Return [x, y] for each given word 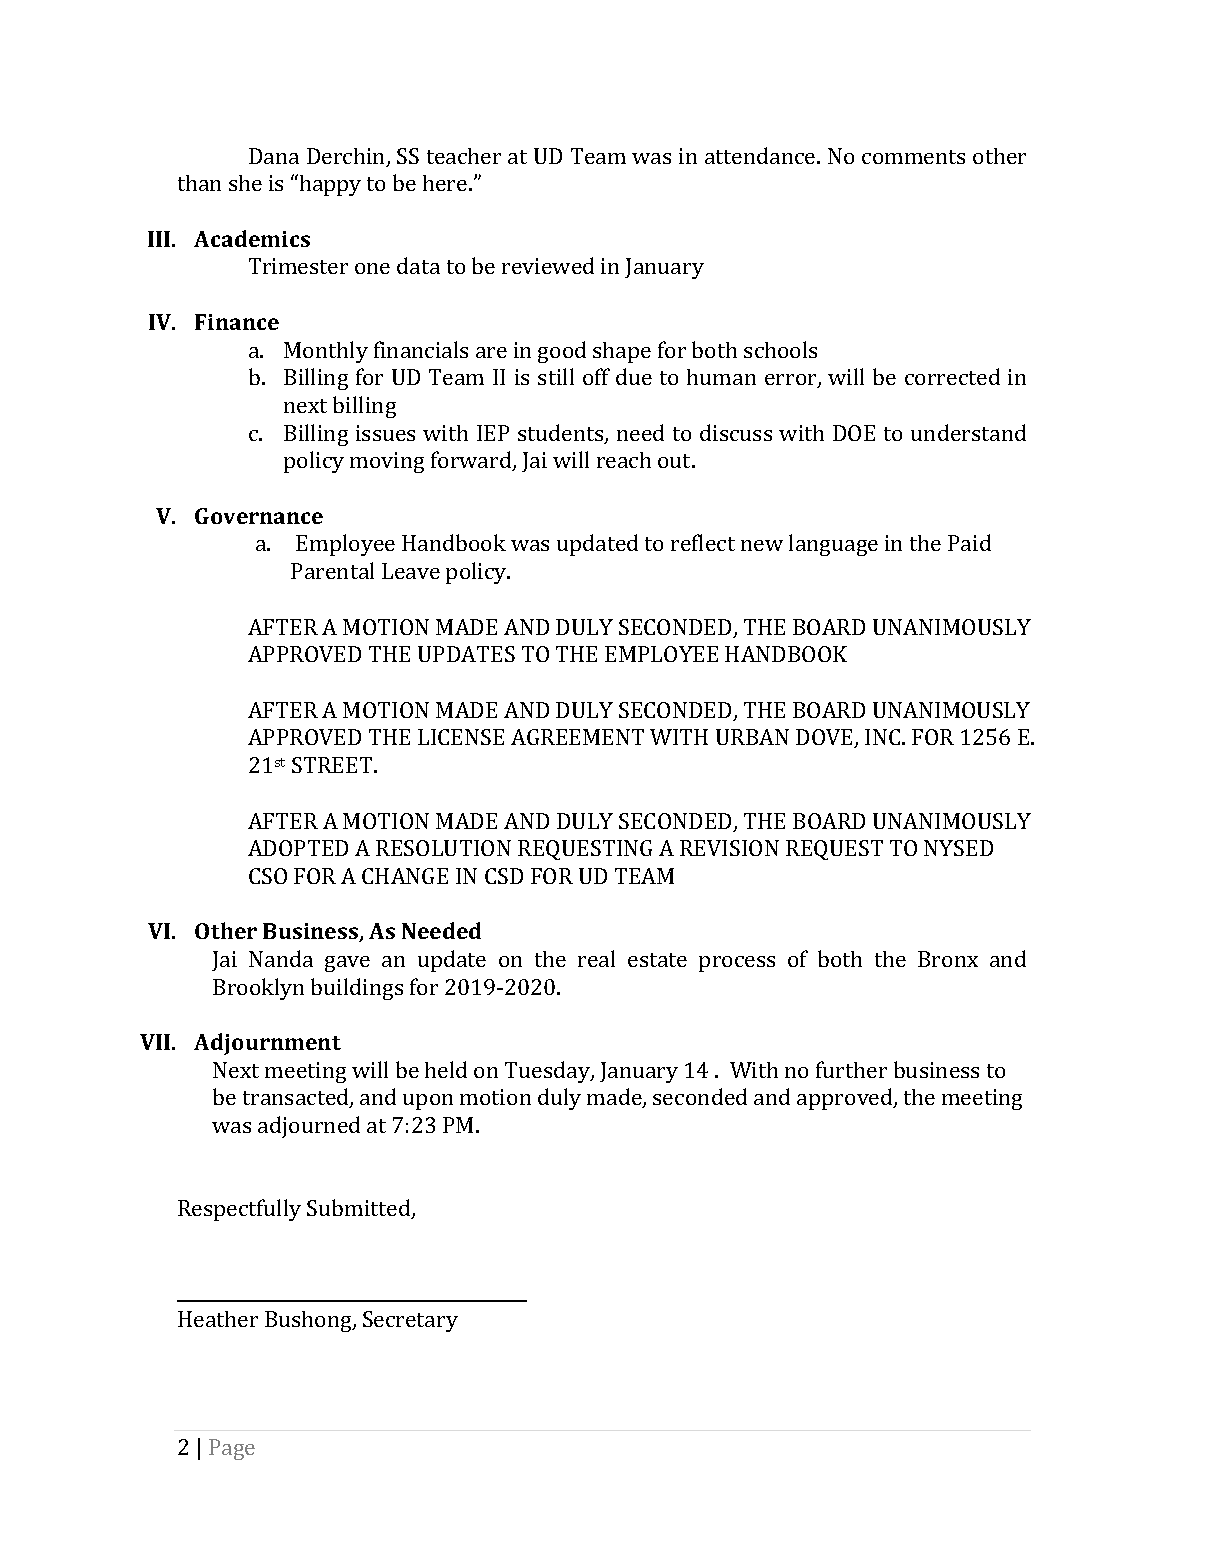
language [833, 545]
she [245, 183]
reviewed [548, 265]
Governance [259, 516]
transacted [297, 1098]
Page [232, 1449]
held [446, 1069]
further [851, 1069]
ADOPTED [298, 848]
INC [884, 737]
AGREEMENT [577, 737]
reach [624, 460]
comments [913, 157]
